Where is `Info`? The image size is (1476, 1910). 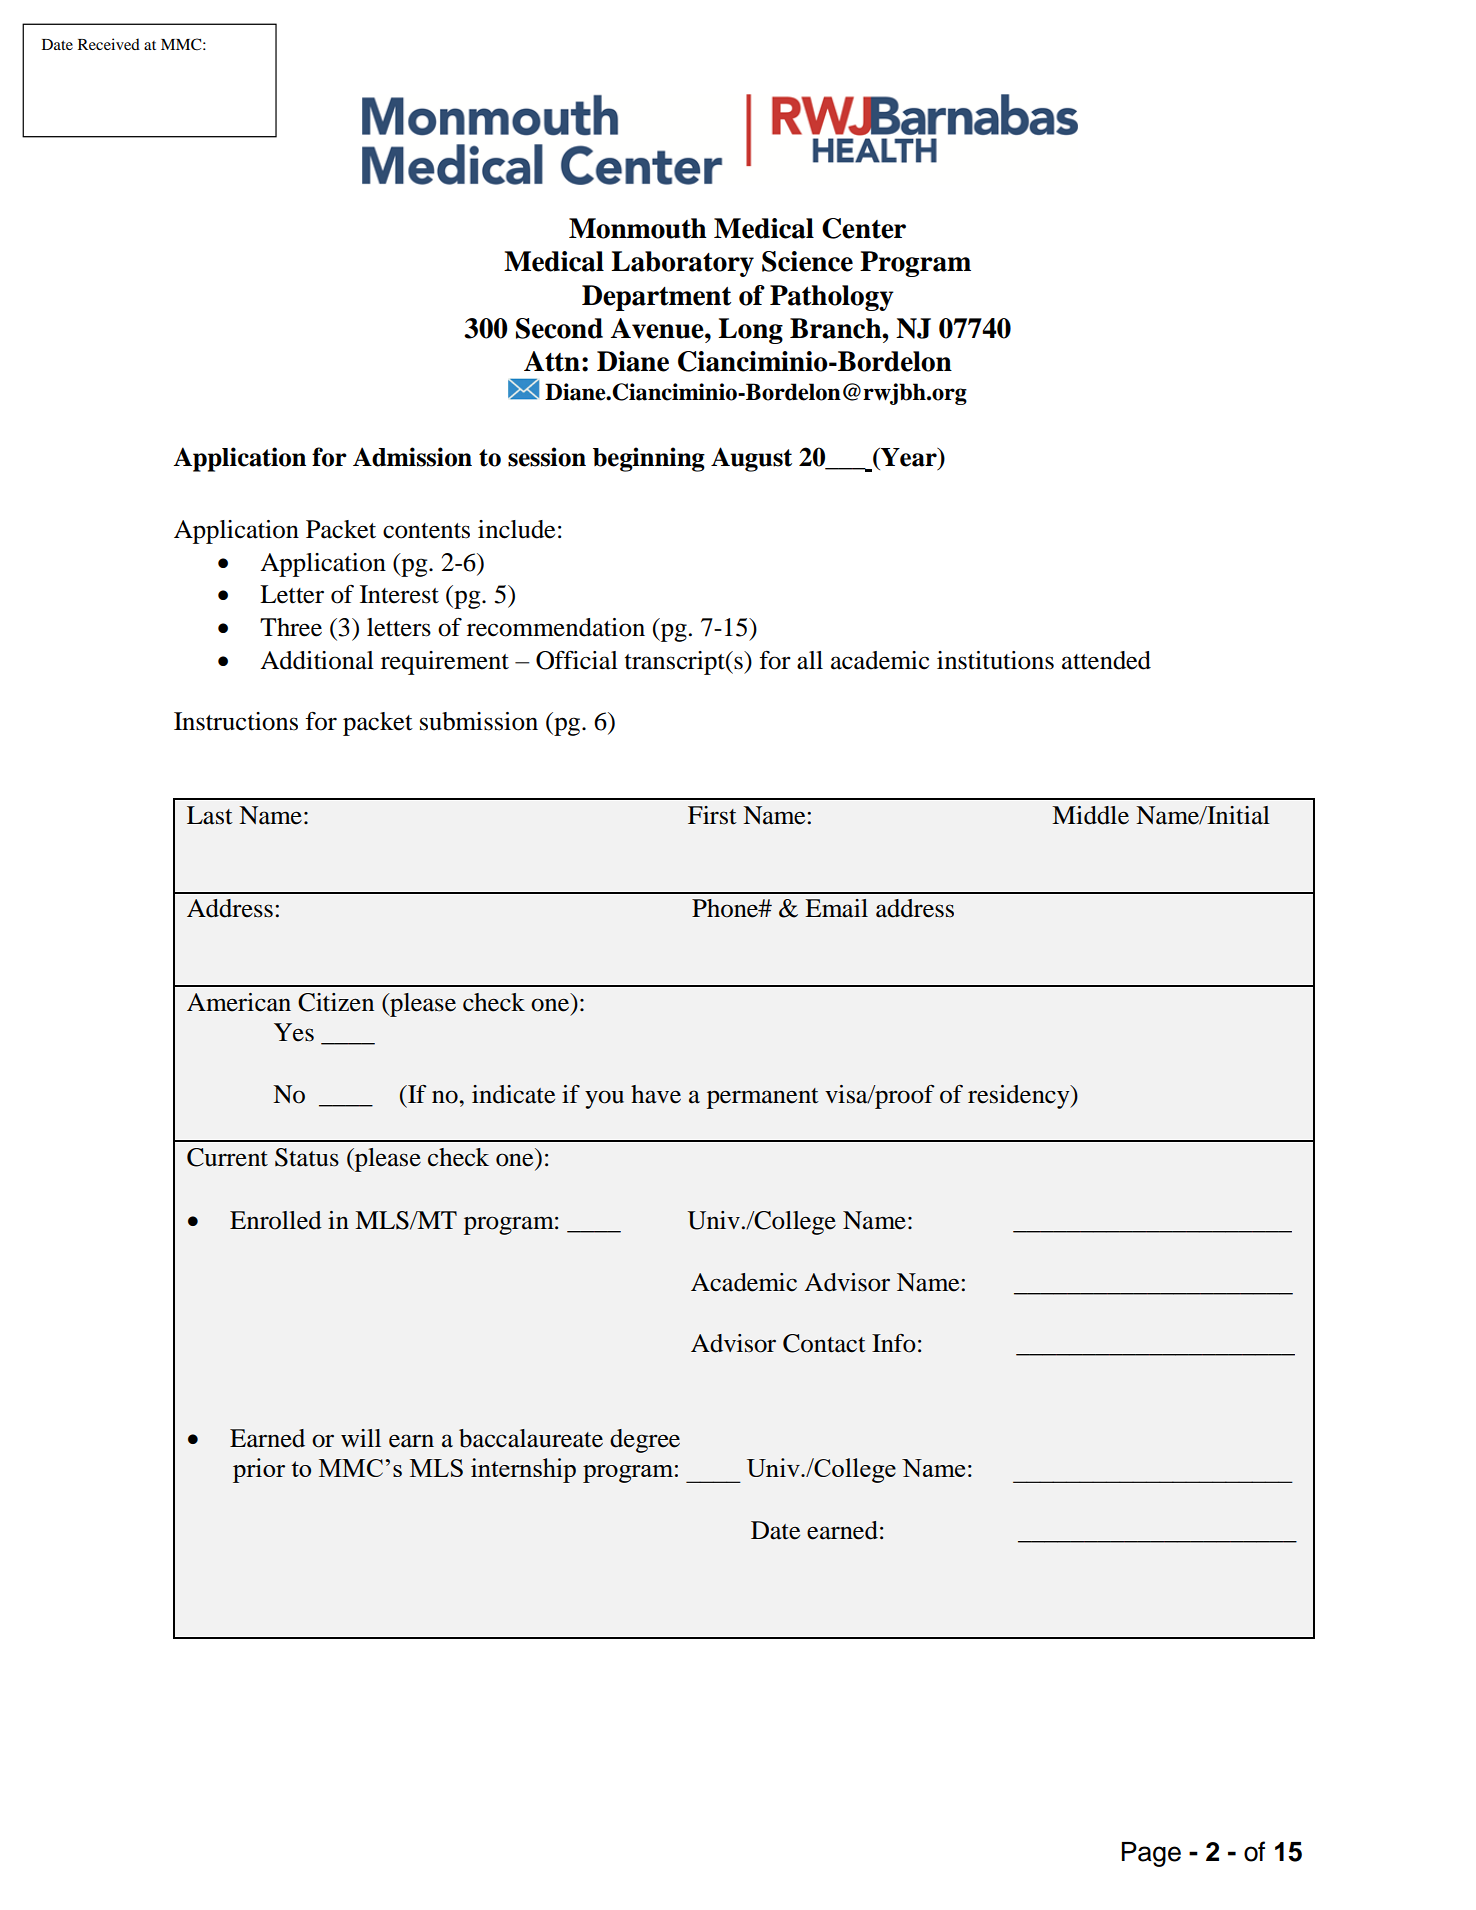
Info is located at coordinates (894, 1343).
